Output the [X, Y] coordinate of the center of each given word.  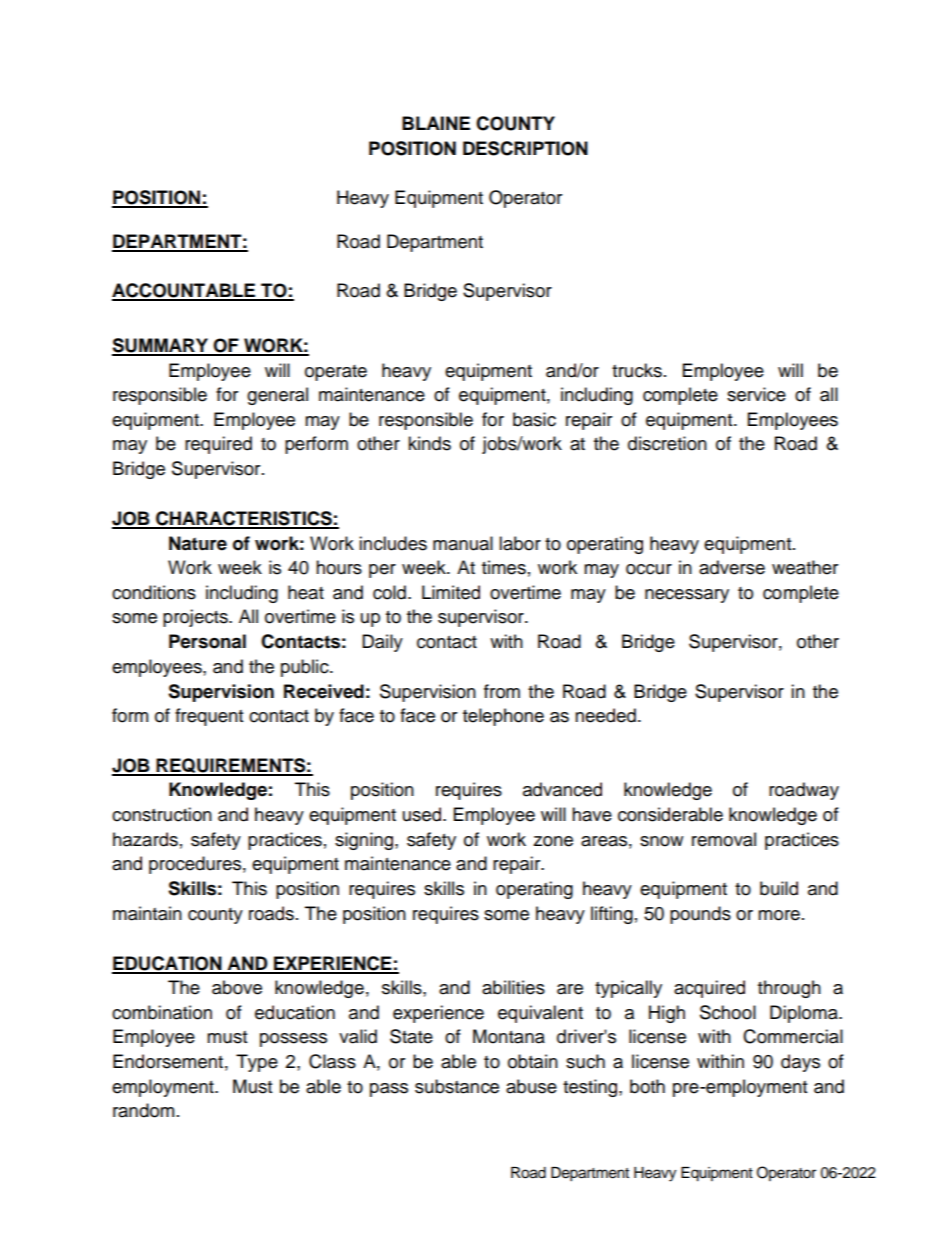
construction [162, 814]
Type [257, 1063]
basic [534, 419]
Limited [451, 592]
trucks [637, 370]
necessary [687, 596]
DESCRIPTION [525, 148]
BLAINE [436, 123]
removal [724, 839]
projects [196, 618]
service [756, 394]
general [277, 396]
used [422, 814]
